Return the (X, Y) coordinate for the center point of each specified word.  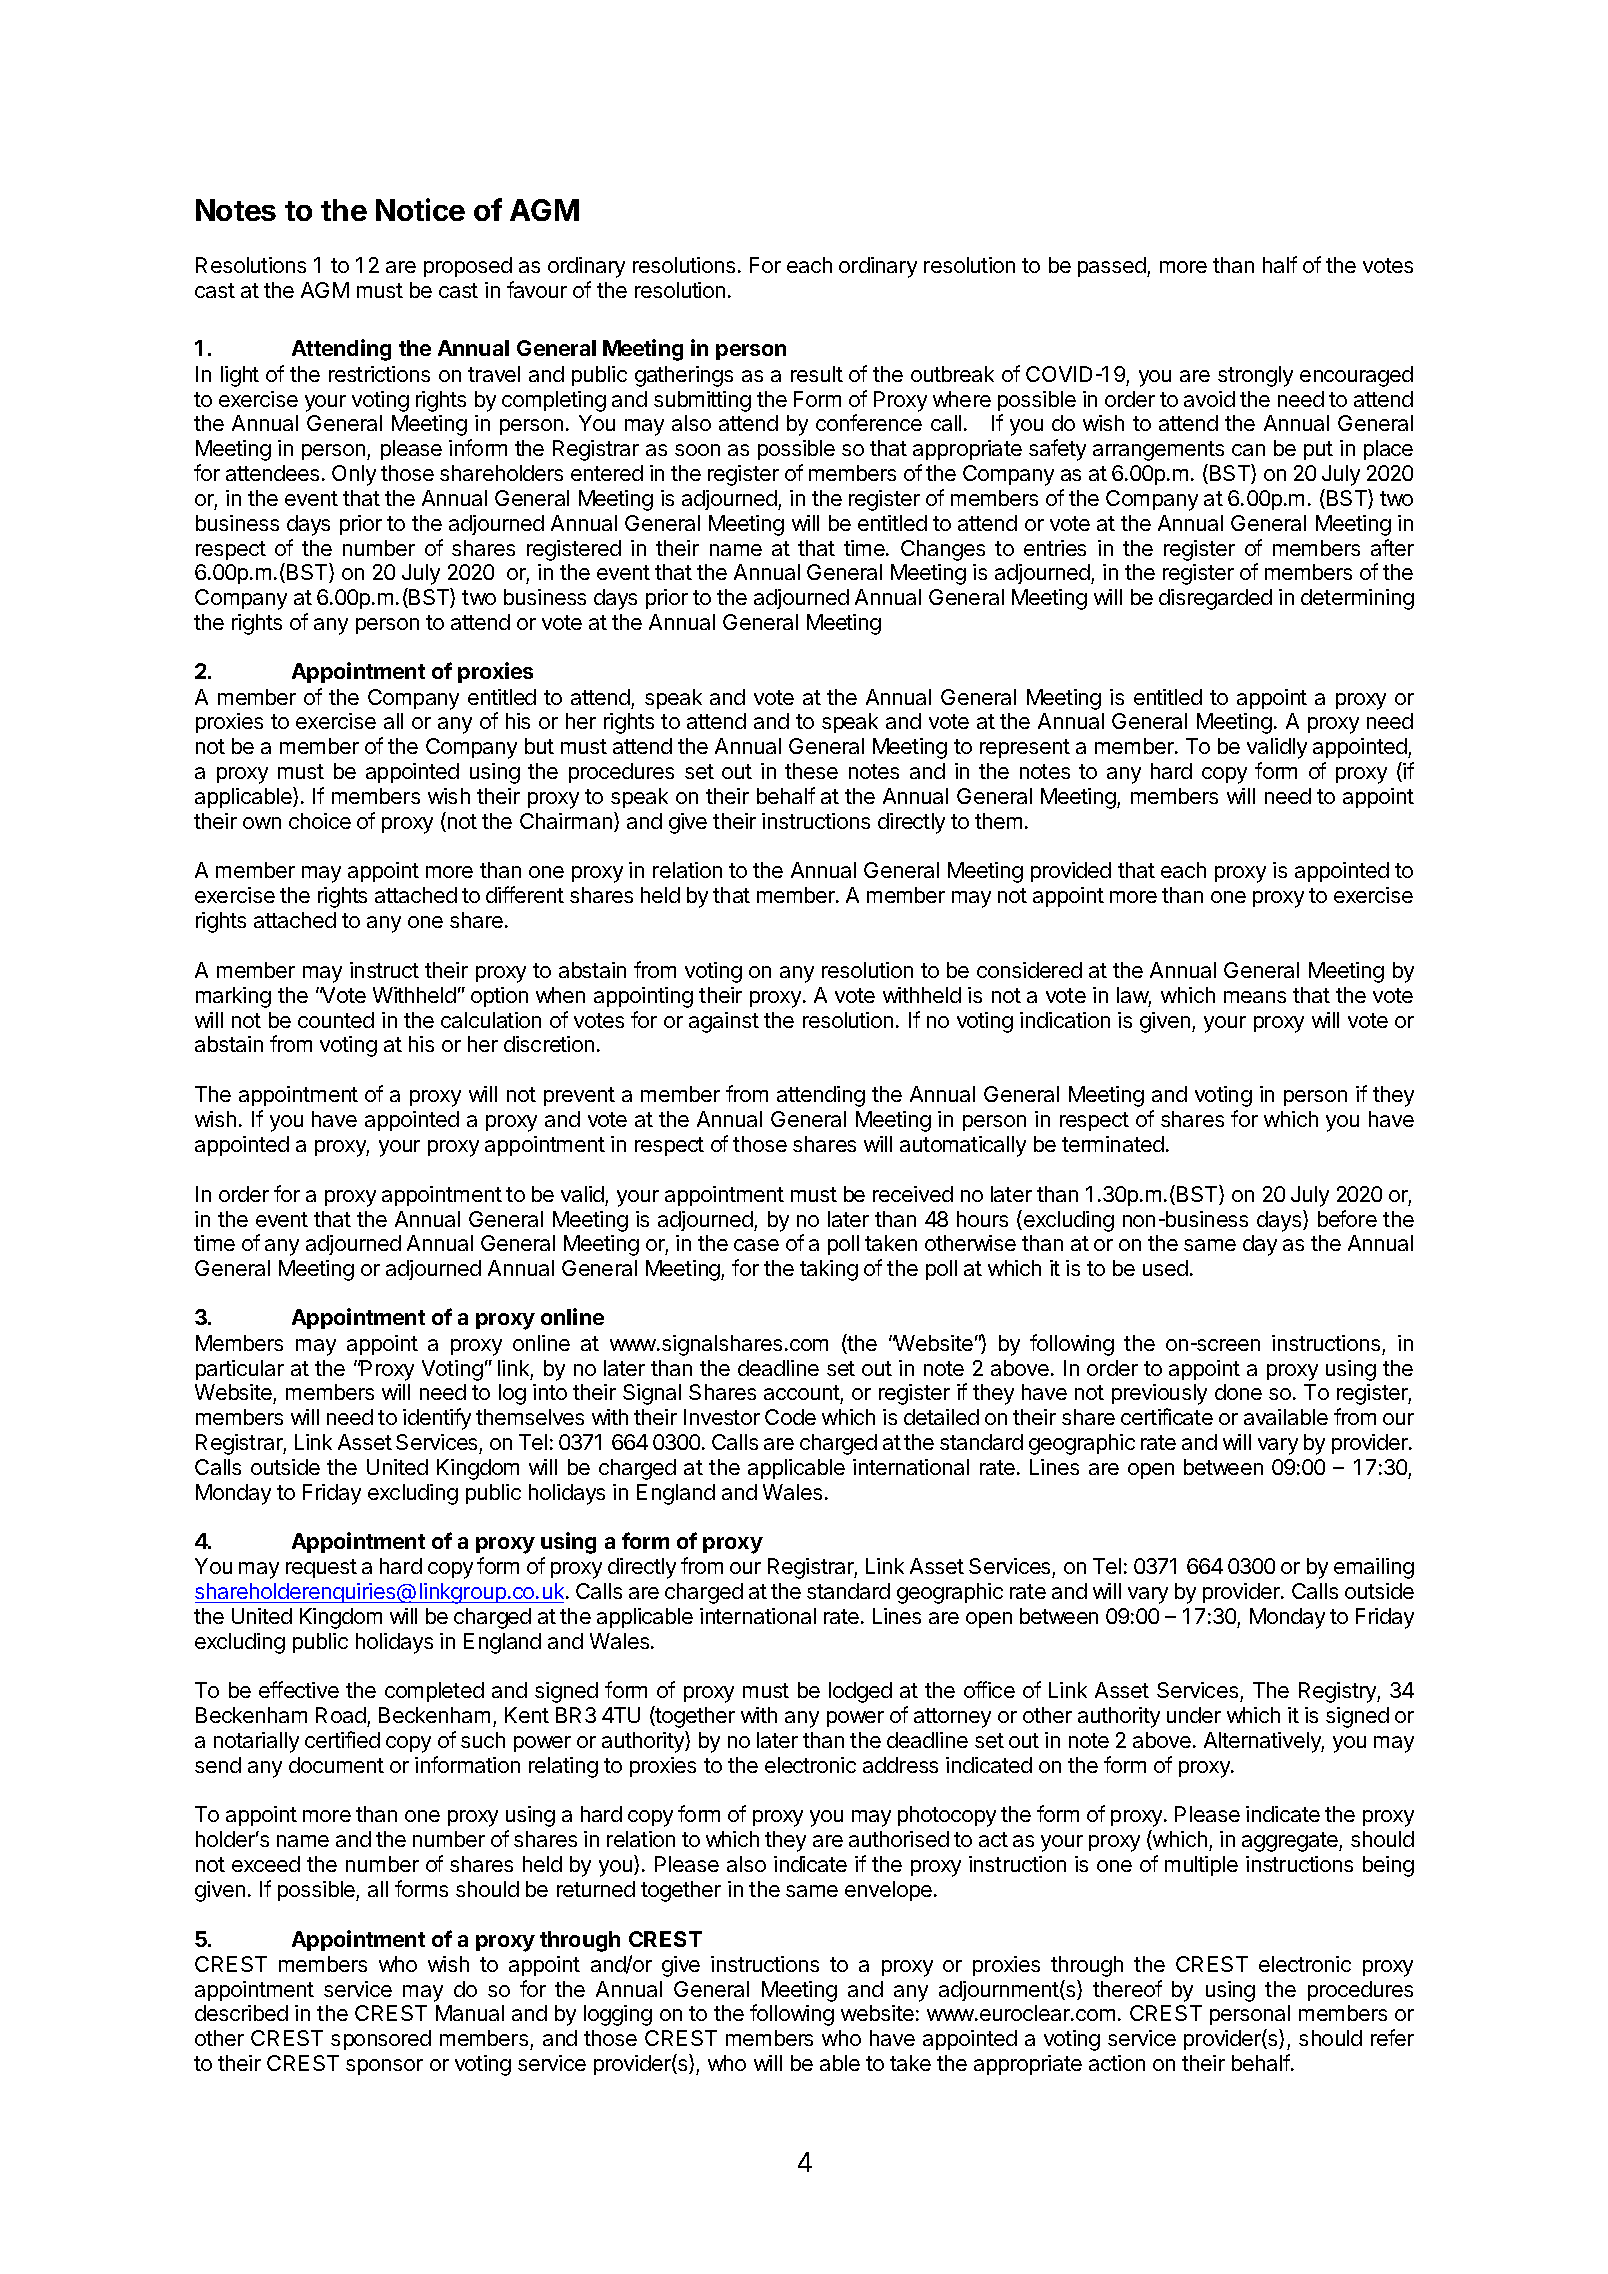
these (811, 771)
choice (320, 821)
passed (1113, 267)
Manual (470, 2013)
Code (790, 1417)
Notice (420, 209)
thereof (1127, 1988)
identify (437, 1419)
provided (1071, 872)
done (1238, 1392)
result (817, 374)
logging (618, 2015)
